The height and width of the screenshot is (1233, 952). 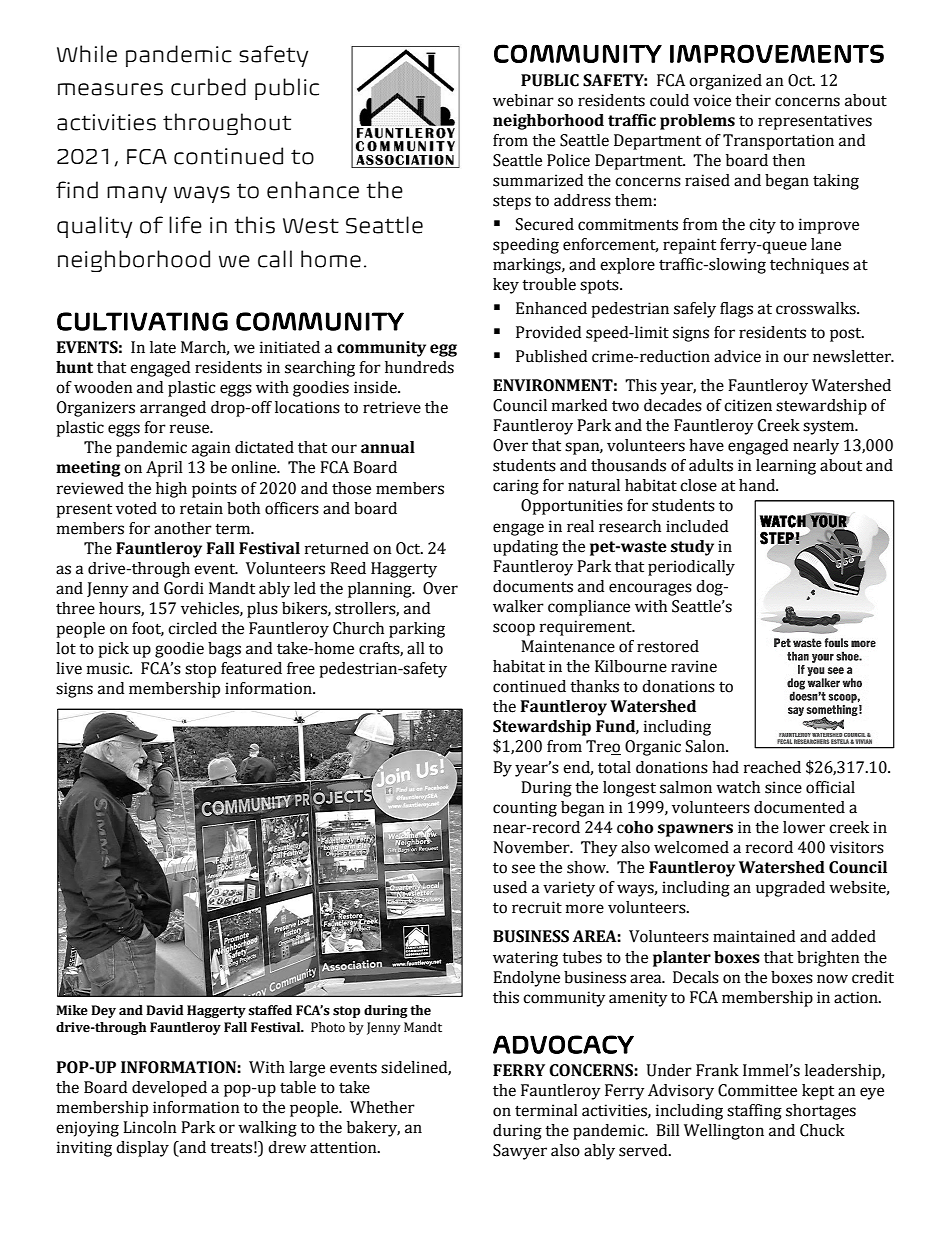 I want to click on their, so click(x=753, y=100).
